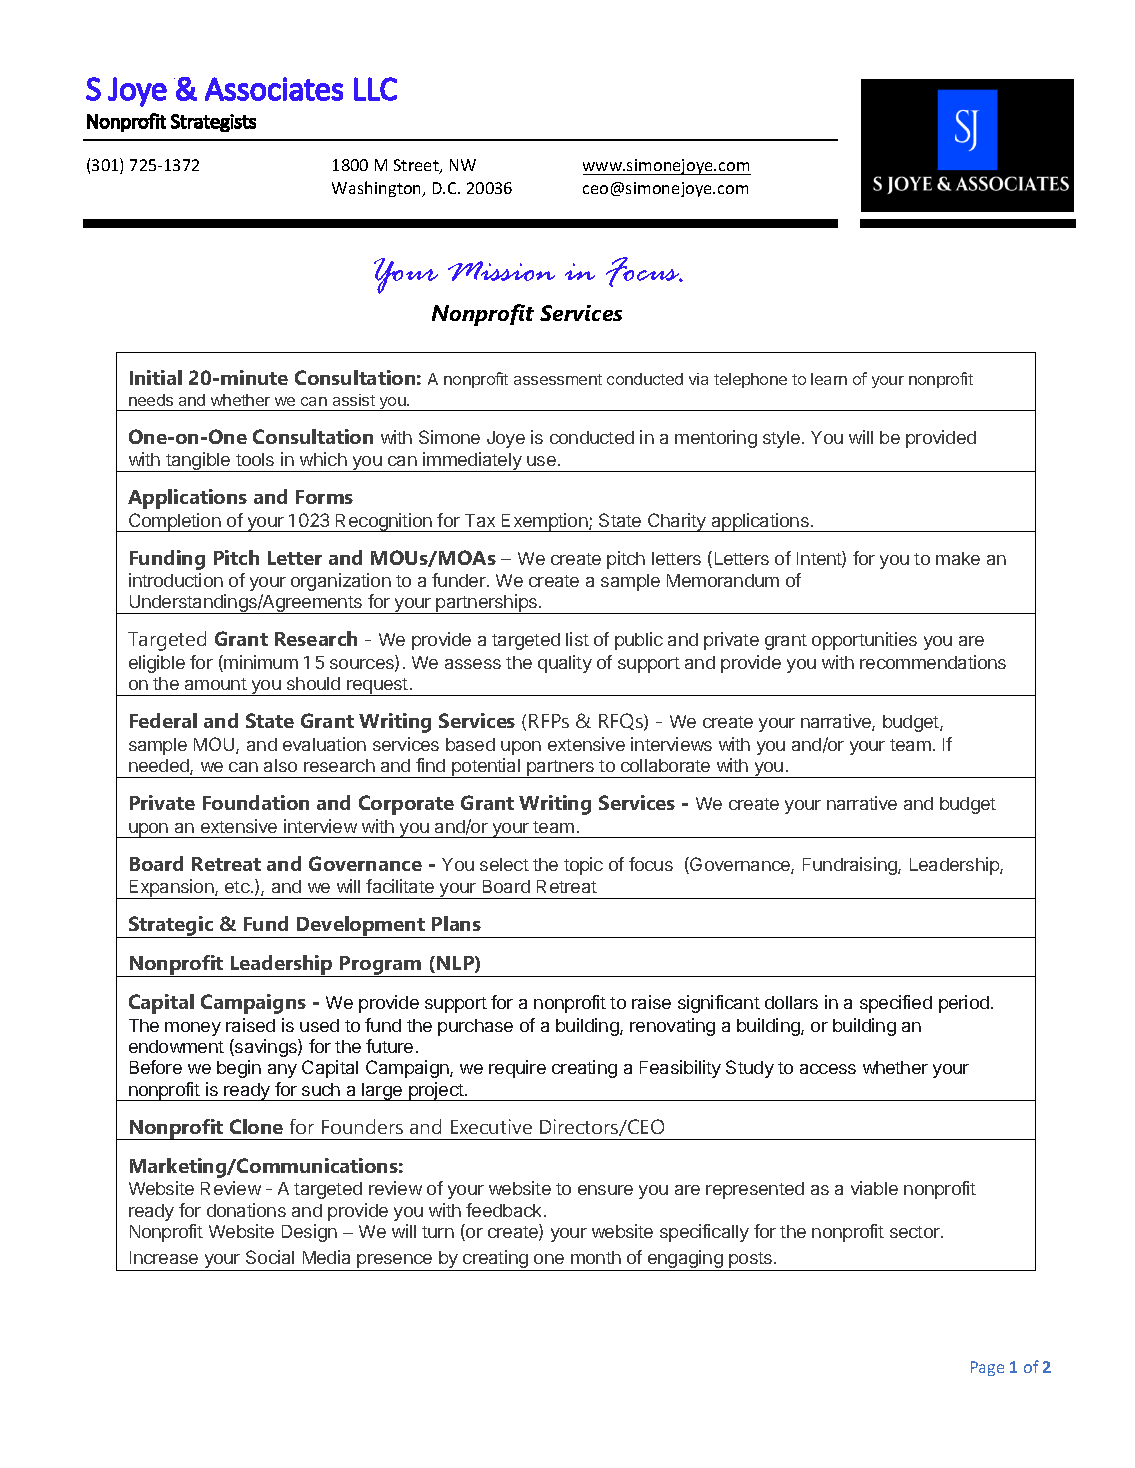 This screenshot has height=1468, width=1135. Describe the element at coordinates (270, 1257) in the screenshot. I see `Social` at that location.
